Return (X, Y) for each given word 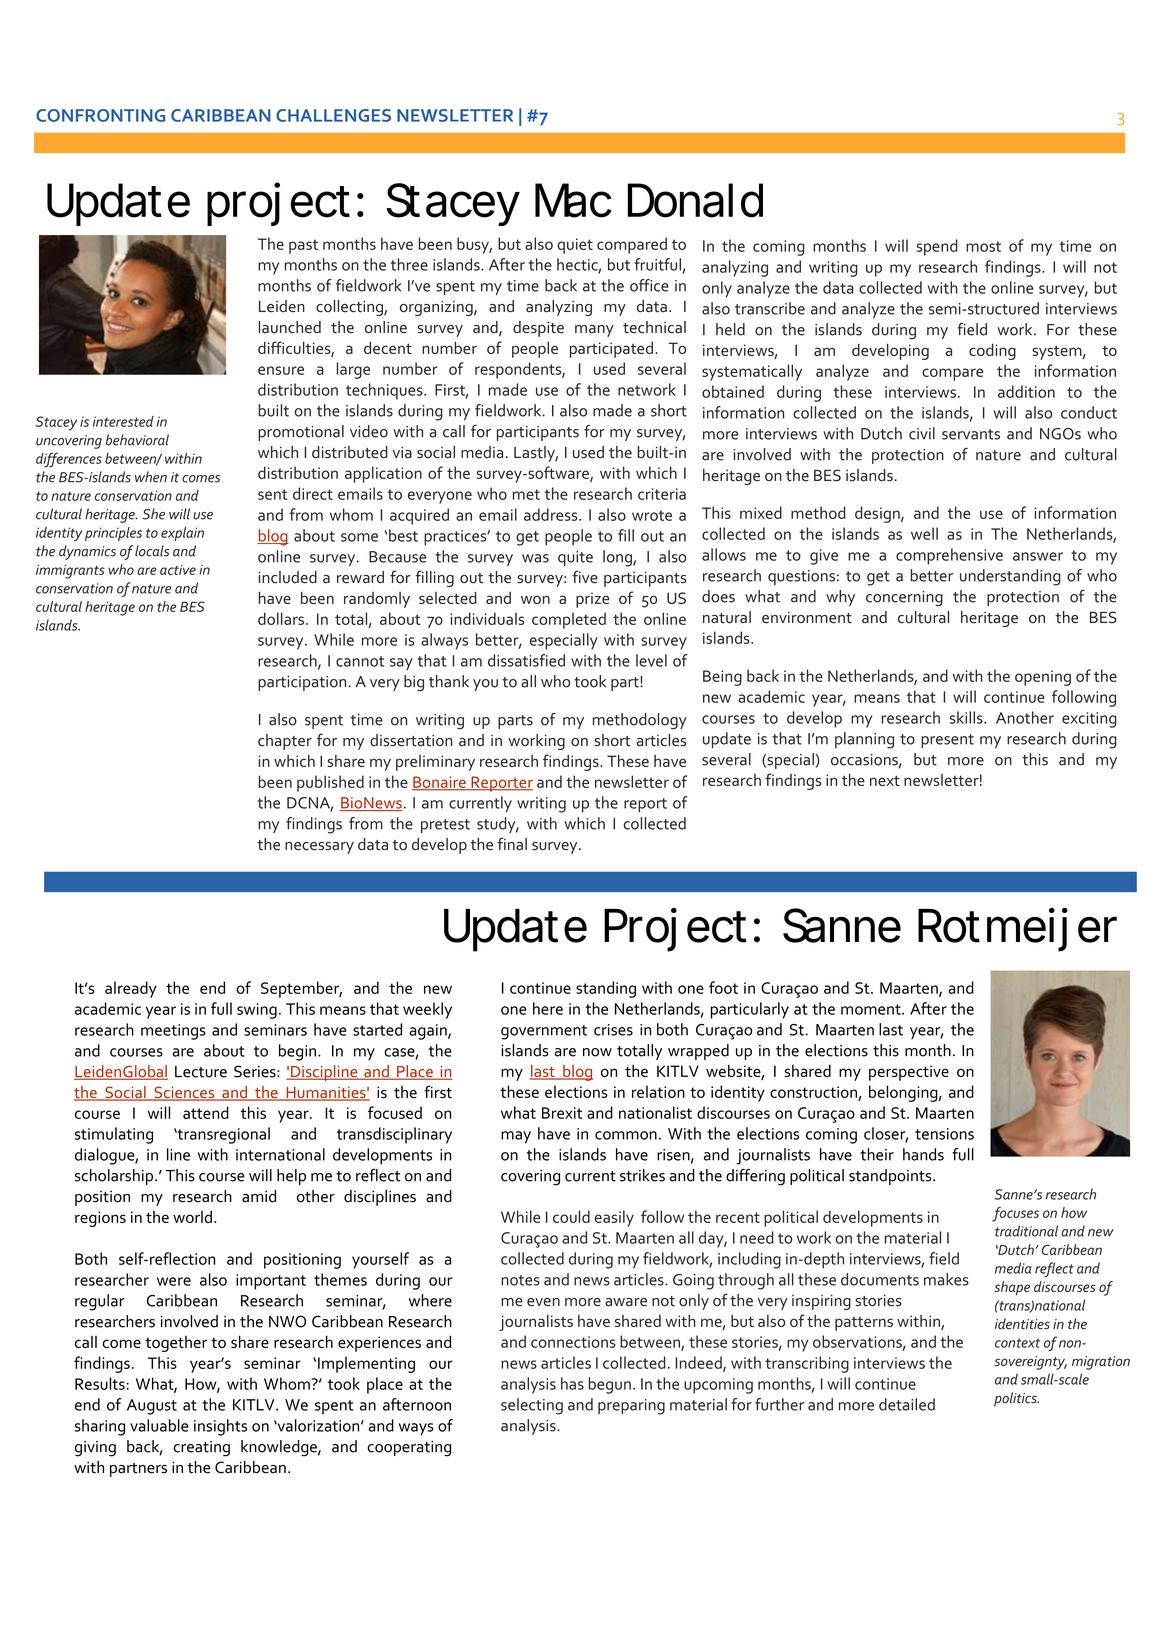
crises (613, 1030)
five (585, 577)
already (131, 989)
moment (872, 1009)
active (178, 570)
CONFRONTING (100, 115)
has (572, 1383)
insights (220, 1427)
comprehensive (949, 556)
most (983, 246)
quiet (575, 246)
